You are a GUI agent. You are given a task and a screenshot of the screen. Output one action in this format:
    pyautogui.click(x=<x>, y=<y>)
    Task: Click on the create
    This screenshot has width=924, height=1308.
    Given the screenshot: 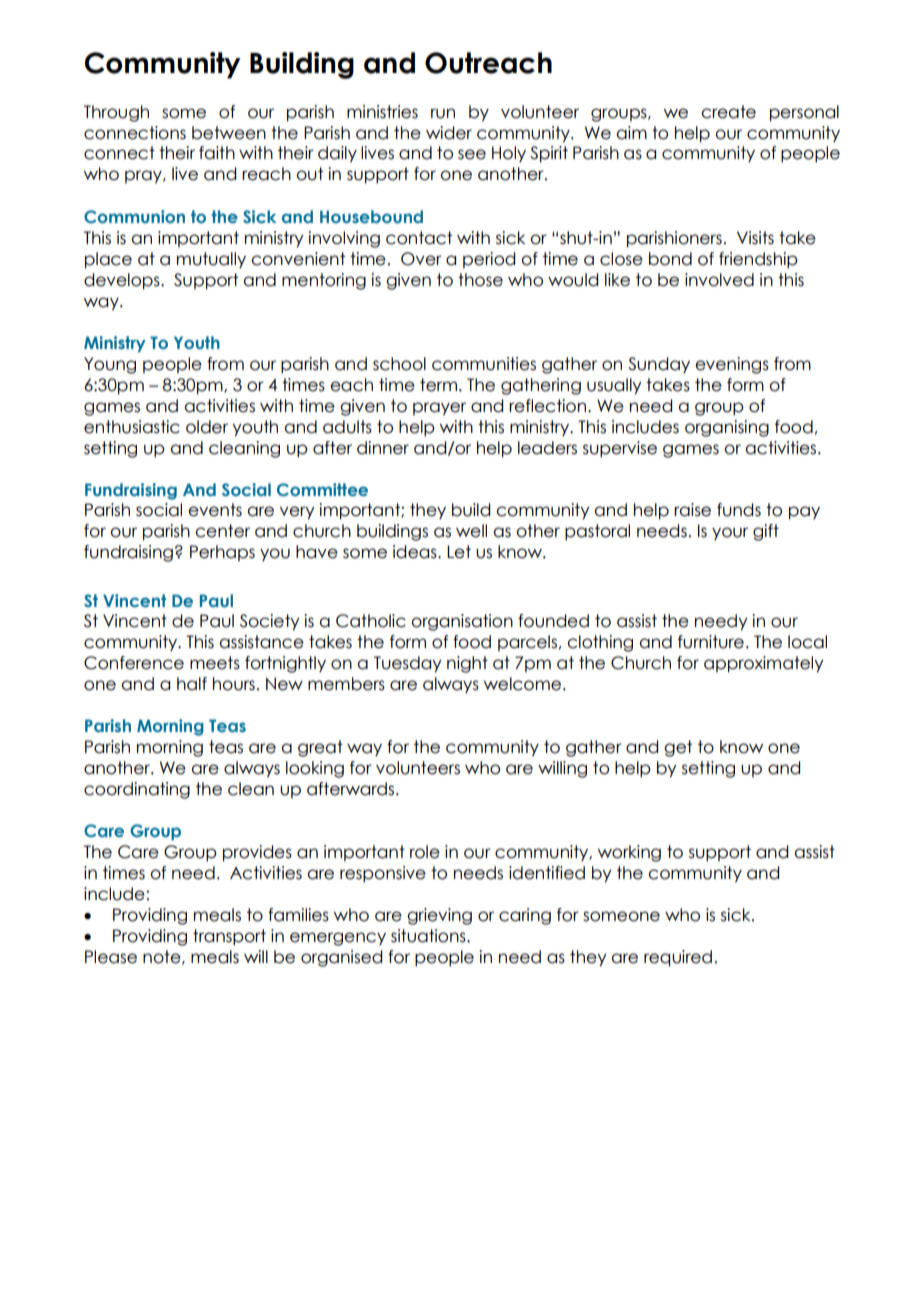 What is the action you would take?
    pyautogui.click(x=728, y=112)
